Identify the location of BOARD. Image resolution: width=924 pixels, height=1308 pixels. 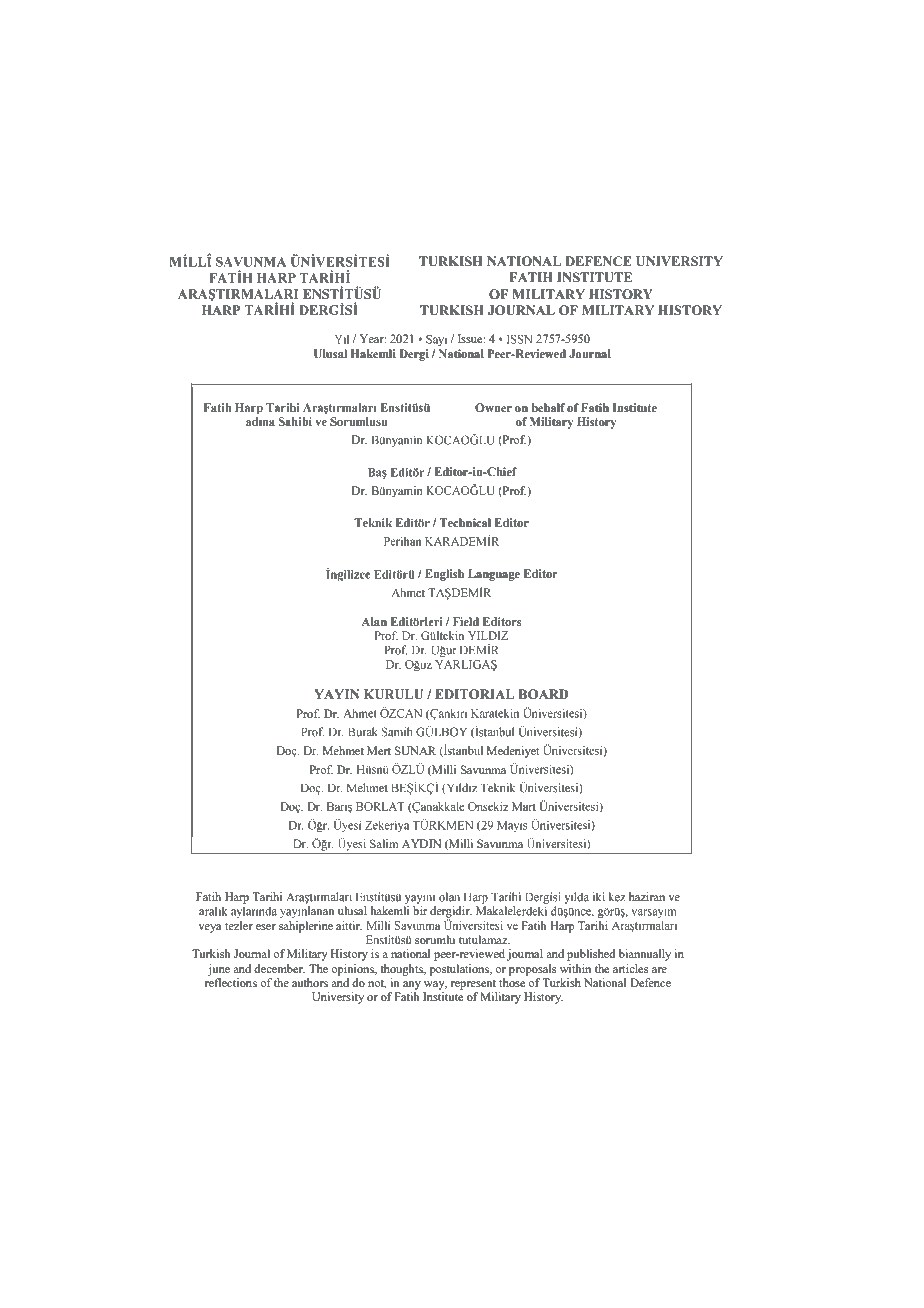
(543, 694).
